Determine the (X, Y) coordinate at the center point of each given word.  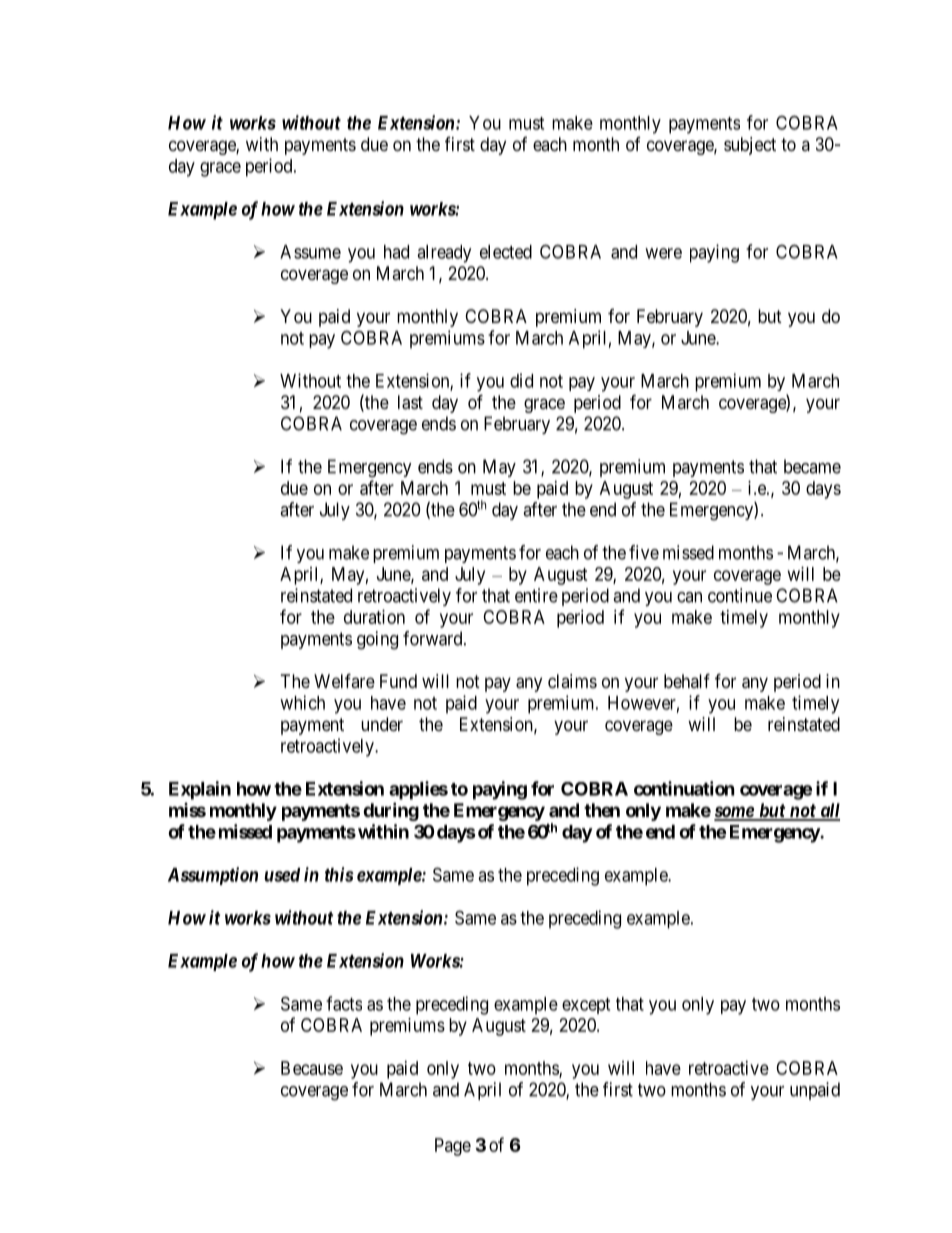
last (410, 402)
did (521, 380)
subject (750, 146)
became (812, 466)
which (302, 702)
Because (312, 1068)
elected (506, 252)
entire (536, 595)
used (282, 875)
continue (740, 595)
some (734, 813)
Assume (310, 252)
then (602, 810)
